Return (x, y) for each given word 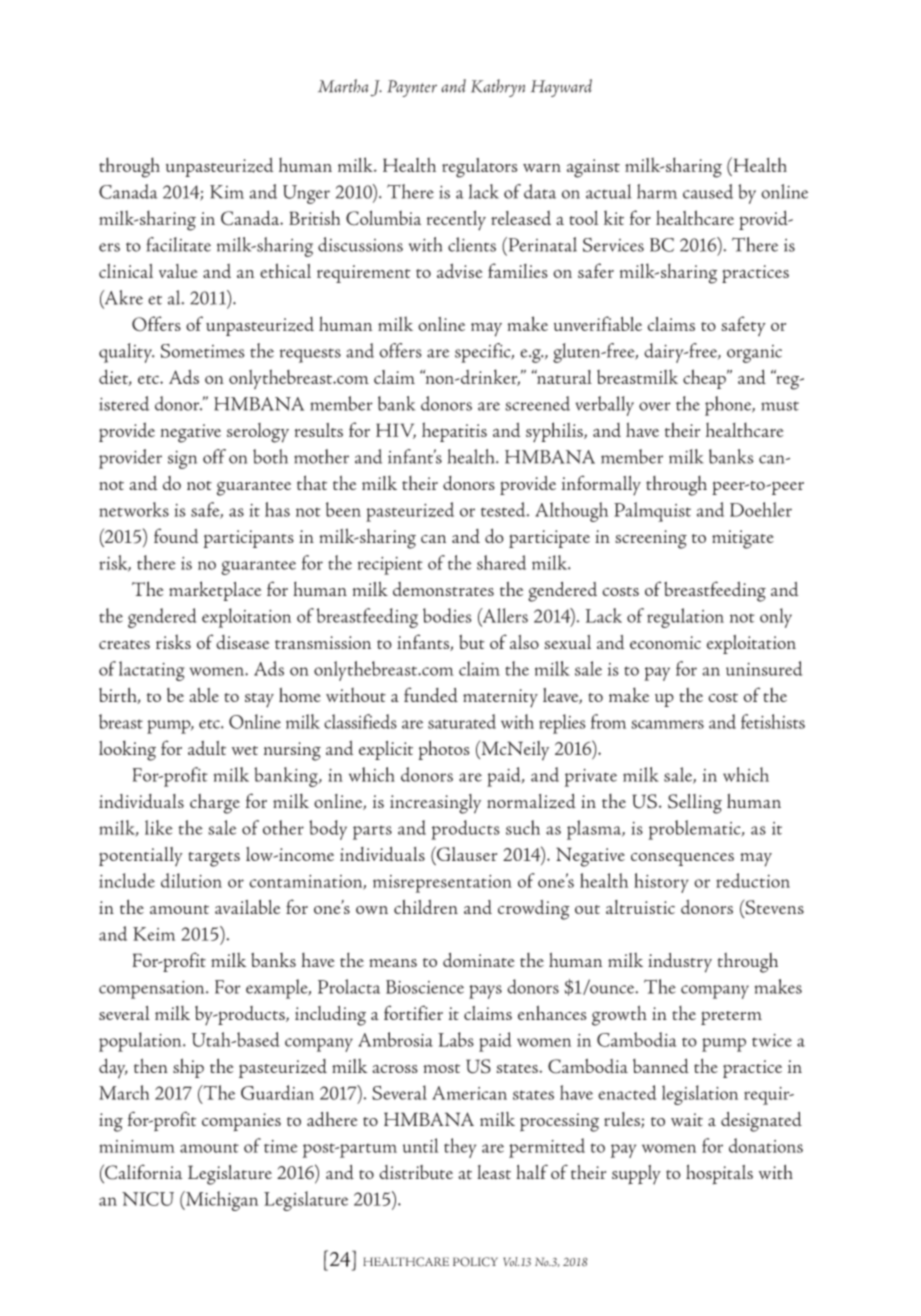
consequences (682, 859)
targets (214, 859)
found (176, 535)
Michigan (221, 1201)
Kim (227, 192)
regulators (479, 168)
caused (708, 191)
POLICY (475, 1262)
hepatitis (454, 432)
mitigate (743, 539)
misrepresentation (442, 884)
